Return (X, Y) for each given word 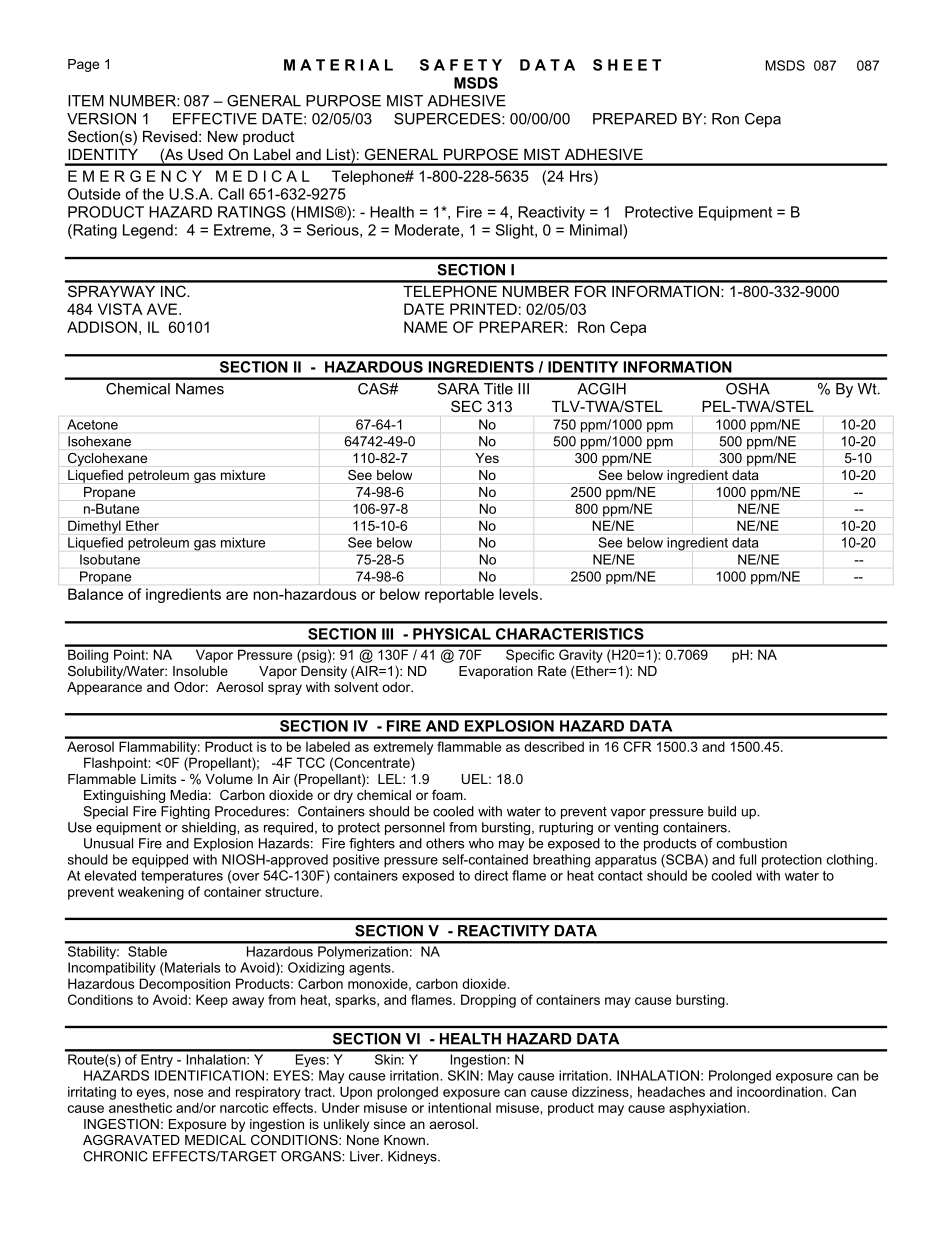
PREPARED (635, 119)
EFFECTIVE (215, 119)
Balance (95, 594)
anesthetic (140, 1107)
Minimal (597, 230)
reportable (459, 595)
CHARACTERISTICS (570, 634)
